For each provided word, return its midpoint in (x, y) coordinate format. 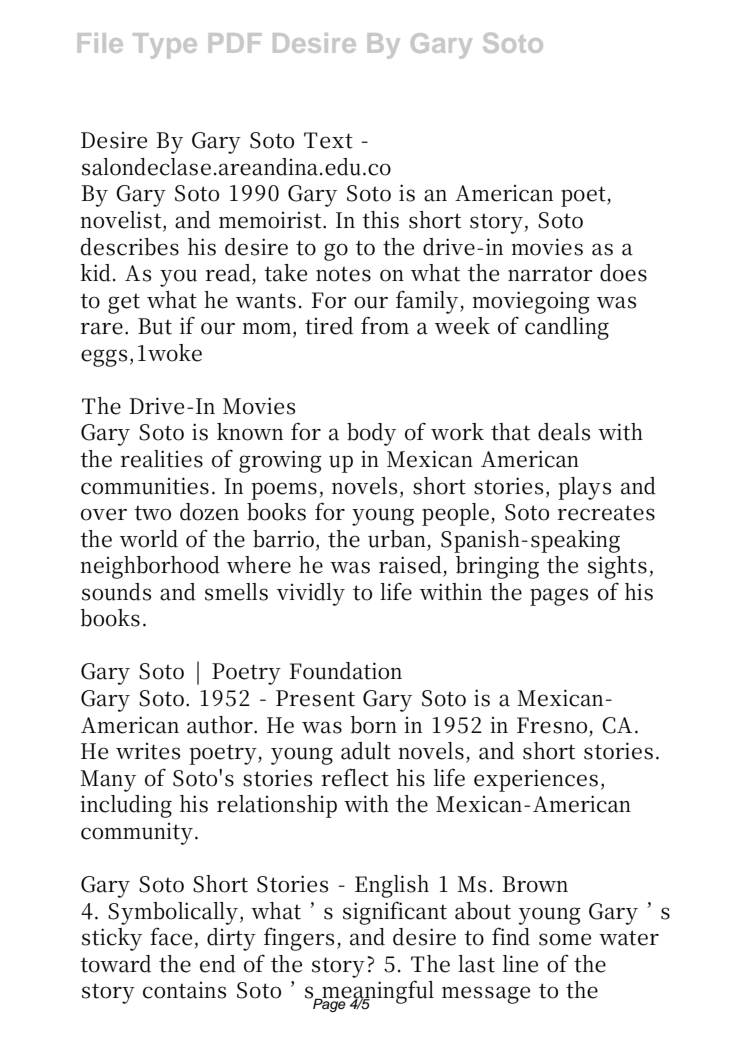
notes (343, 274)
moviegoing (531, 302)
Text (328, 140)
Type (165, 46)
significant (395, 913)
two (152, 513)
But (155, 326)
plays (585, 488)
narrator (550, 274)
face (171, 936)
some (565, 939)
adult (366, 751)
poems (284, 491)
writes (148, 751)
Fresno (552, 725)
